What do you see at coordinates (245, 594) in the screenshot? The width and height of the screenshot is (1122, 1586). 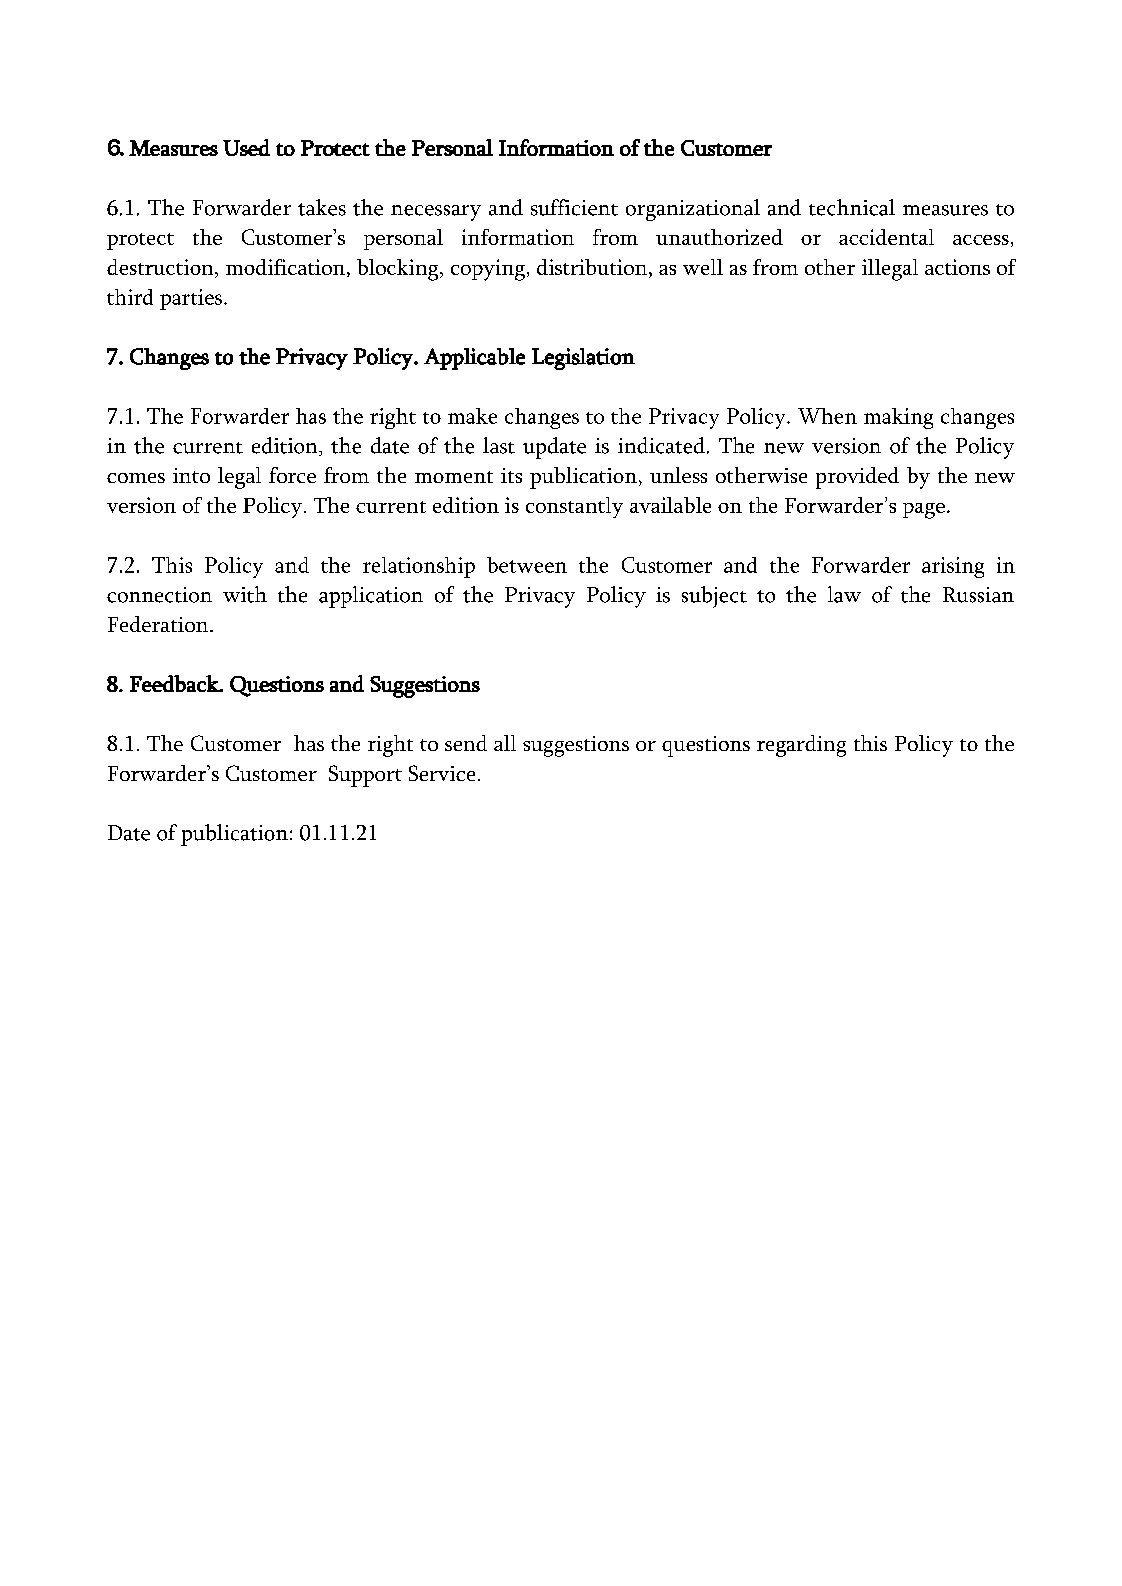 I see `with` at bounding box center [245, 594].
